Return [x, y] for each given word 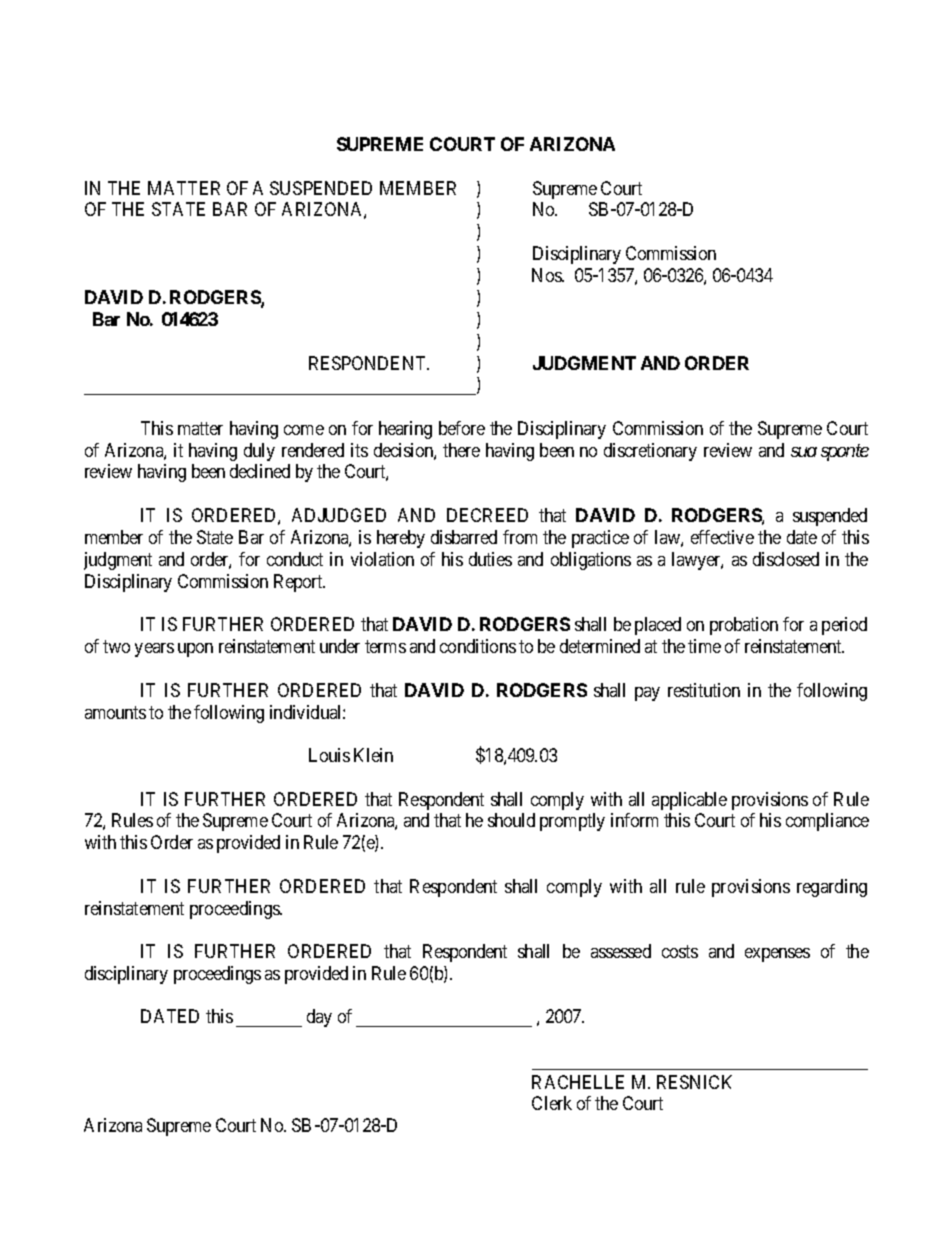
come [304, 430]
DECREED [487, 515]
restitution [704, 690]
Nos [547, 275]
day [319, 1018]
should [511, 820]
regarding [832, 888]
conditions [478, 646]
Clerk [552, 1103]
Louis [329, 755]
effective [722, 537]
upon [195, 650]
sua [804, 452]
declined [260, 471]
